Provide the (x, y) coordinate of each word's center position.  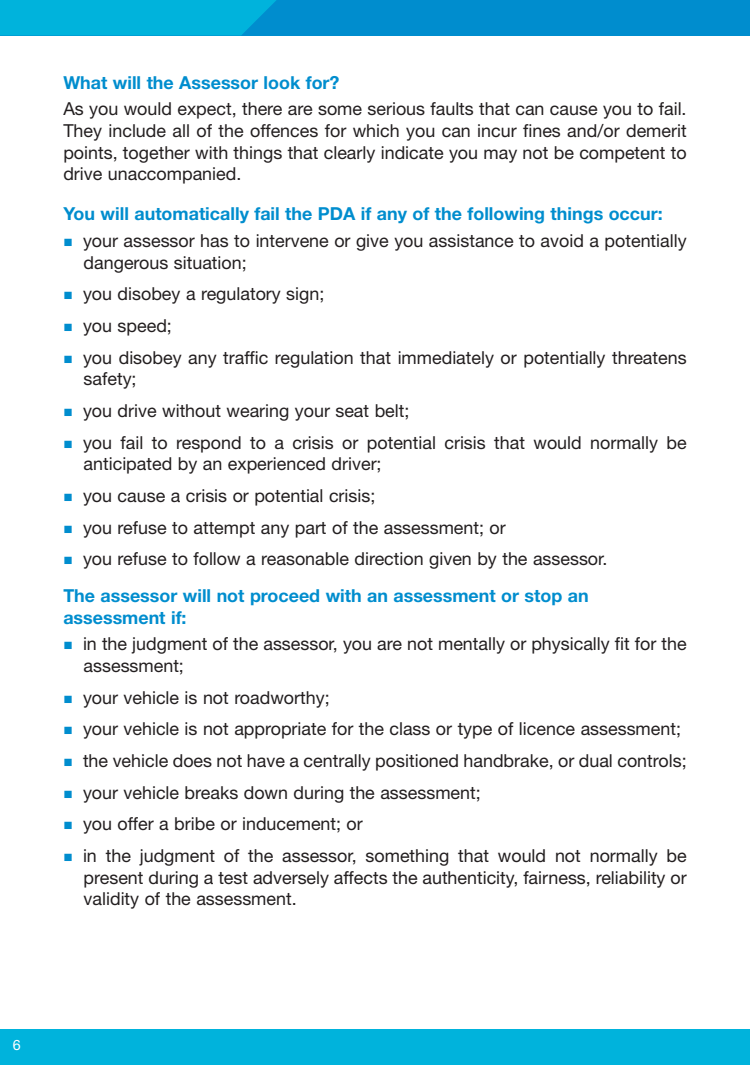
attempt (224, 530)
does (192, 761)
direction (389, 559)
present (113, 880)
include (137, 131)
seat (352, 411)
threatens (649, 357)
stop (543, 597)
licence (547, 729)
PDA (337, 213)
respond (209, 444)
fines (541, 130)
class (410, 729)
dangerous (126, 264)
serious (396, 108)
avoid (562, 240)
